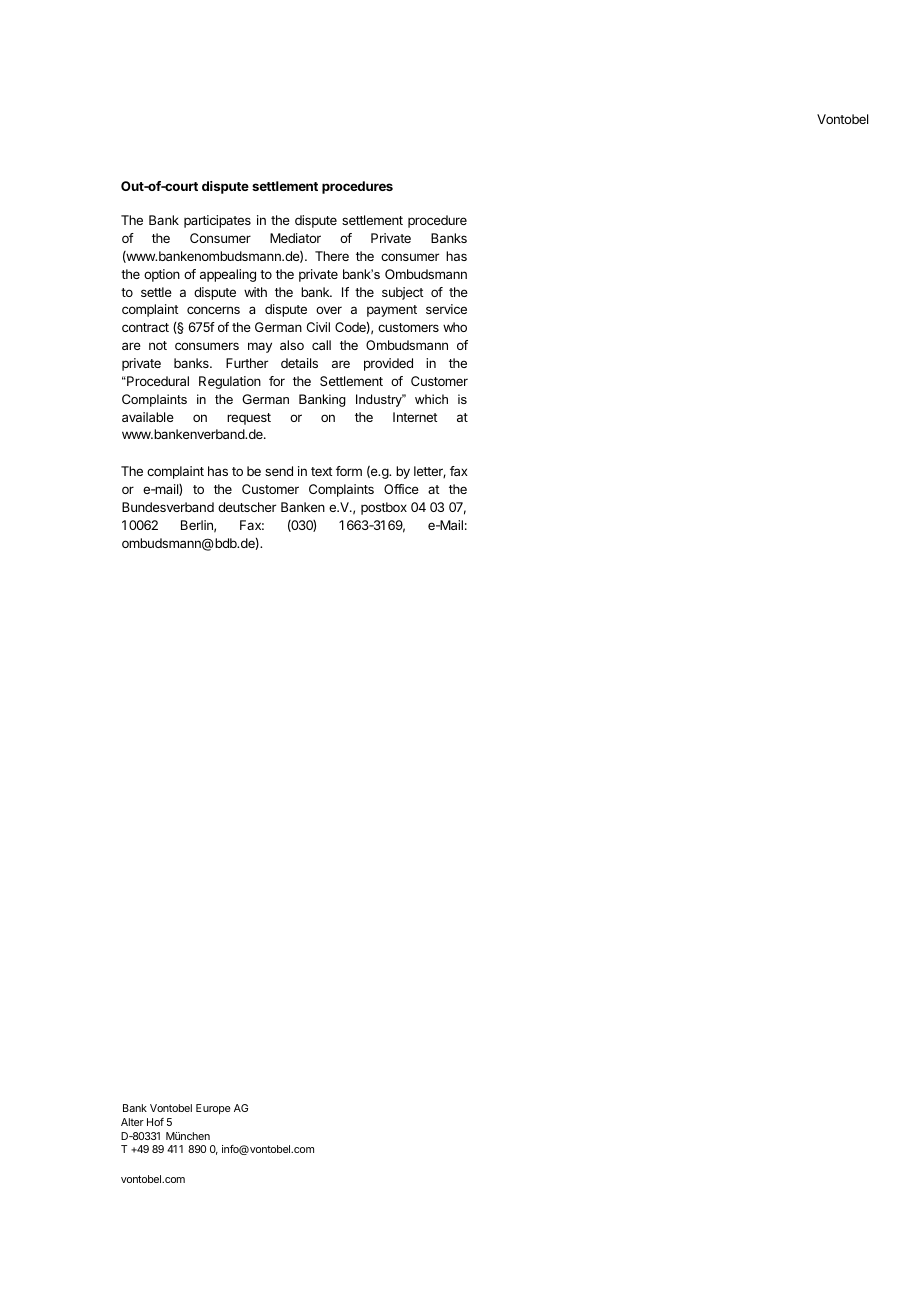 The height and width of the screenshot is (1308, 924). Describe the element at coordinates (401, 489) in the screenshot. I see `Office` at that location.
